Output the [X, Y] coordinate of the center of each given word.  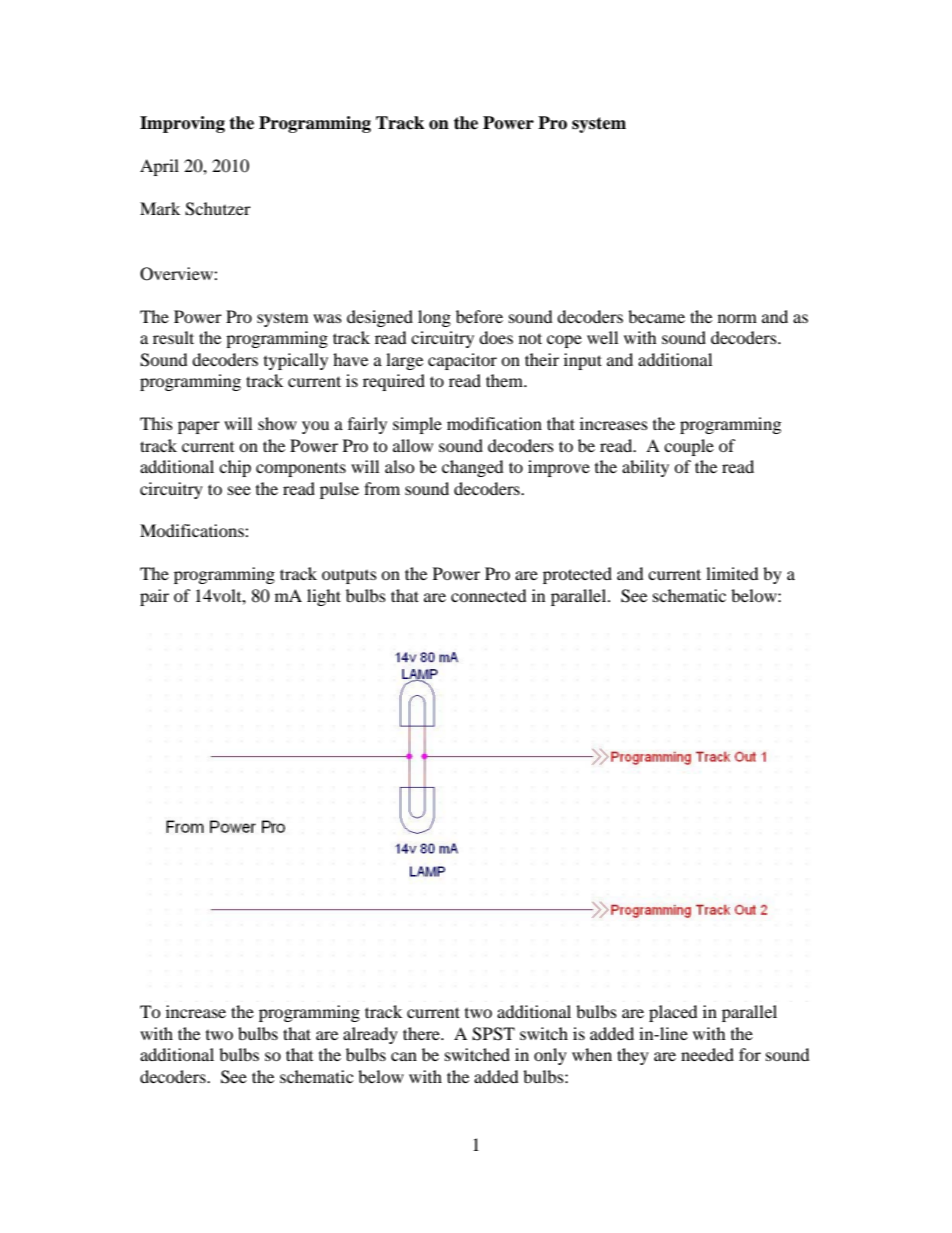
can [404, 1056]
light [324, 597]
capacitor [462, 361]
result [173, 337]
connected [489, 595]
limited [732, 573]
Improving [182, 124]
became [656, 316]
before [479, 316]
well [602, 337]
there [422, 1033]
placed [673, 1013]
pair [154, 597]
